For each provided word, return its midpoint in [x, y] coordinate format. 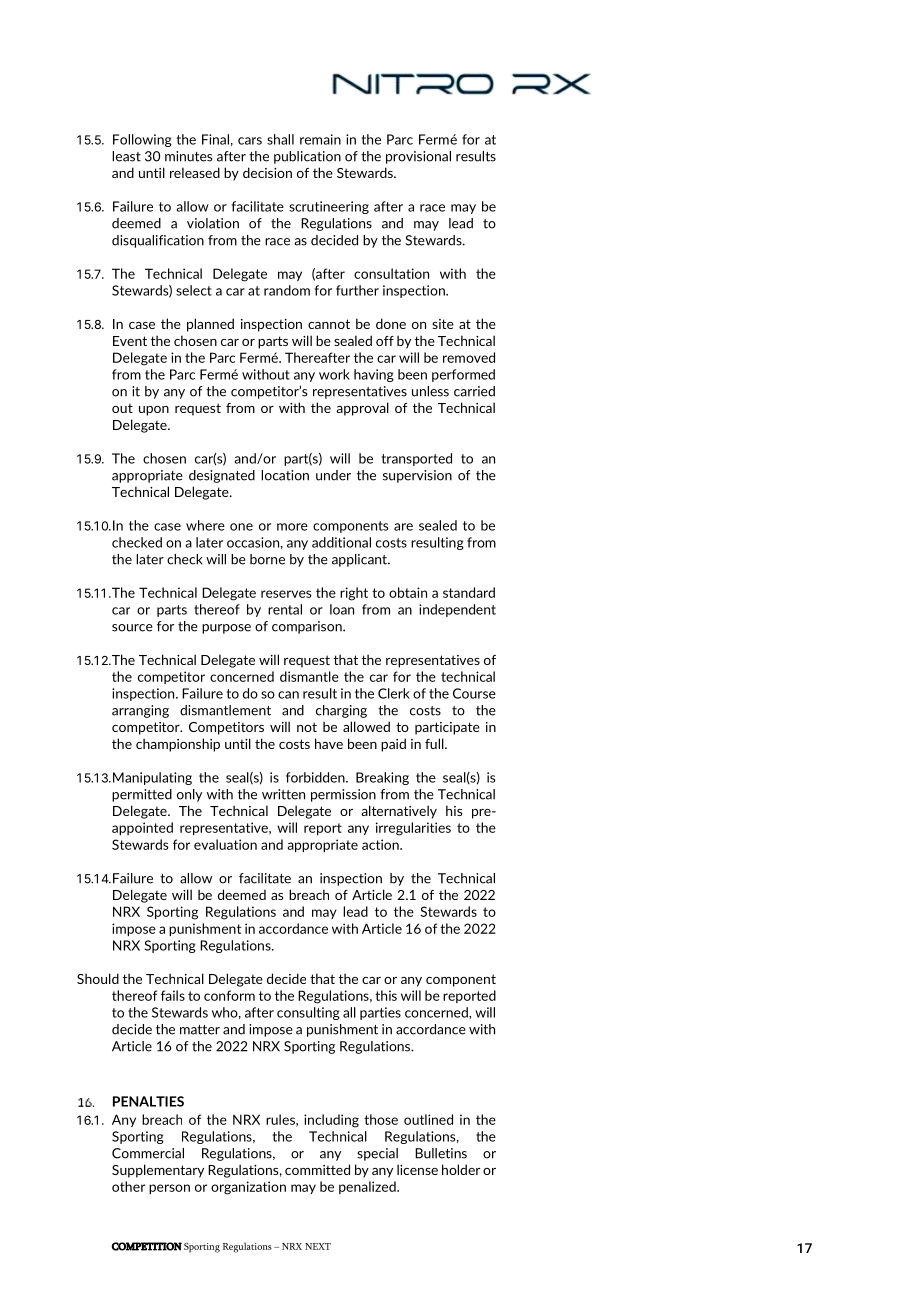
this [386, 995]
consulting [308, 1013]
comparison [308, 627]
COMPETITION [146, 1246]
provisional [418, 157]
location [285, 475]
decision [267, 172]
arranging [140, 711]
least [126, 156]
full [435, 743]
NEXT [318, 1246]
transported [417, 459]
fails [173, 995]
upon [154, 411]
